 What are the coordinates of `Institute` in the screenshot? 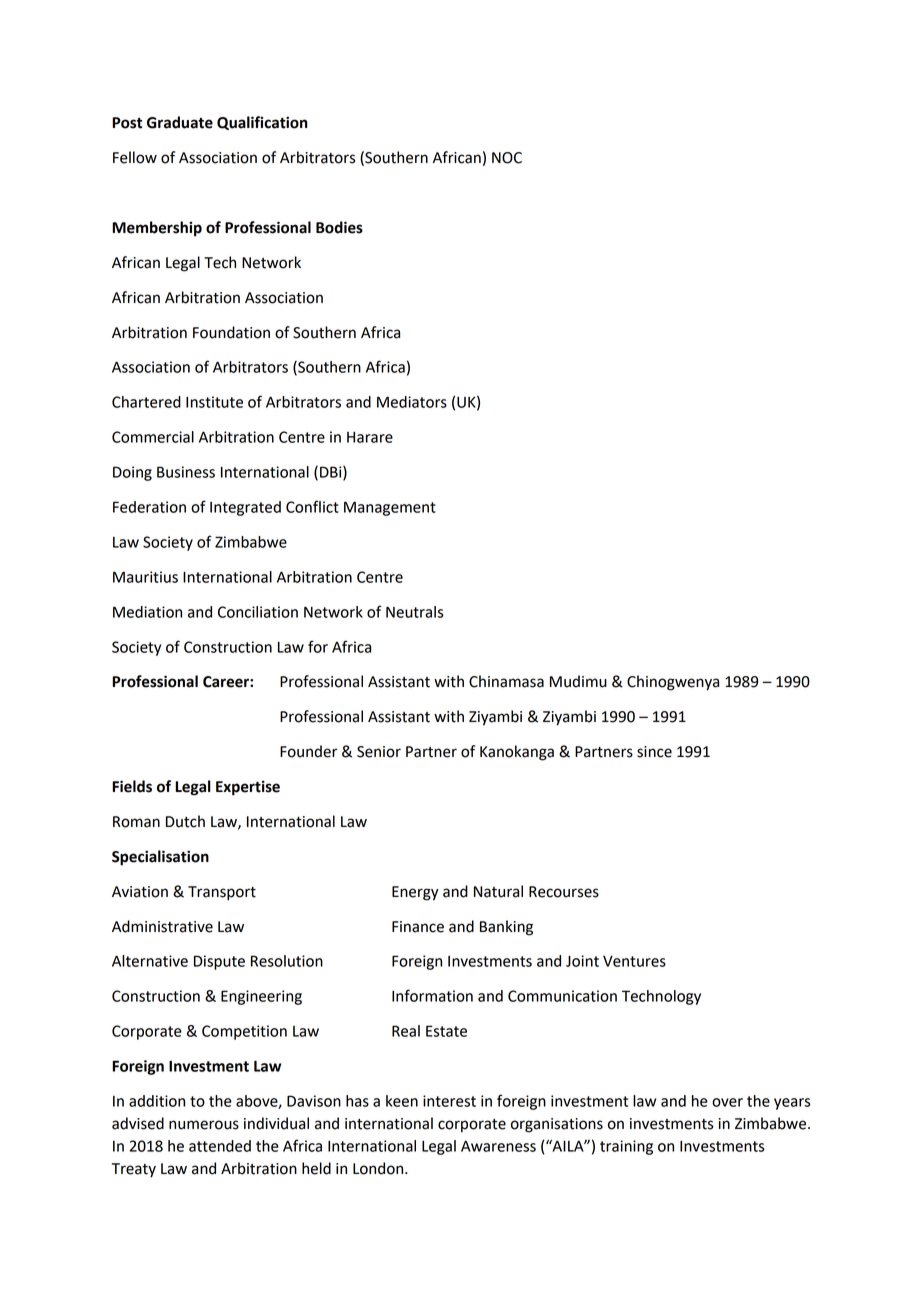 It's located at (214, 402).
